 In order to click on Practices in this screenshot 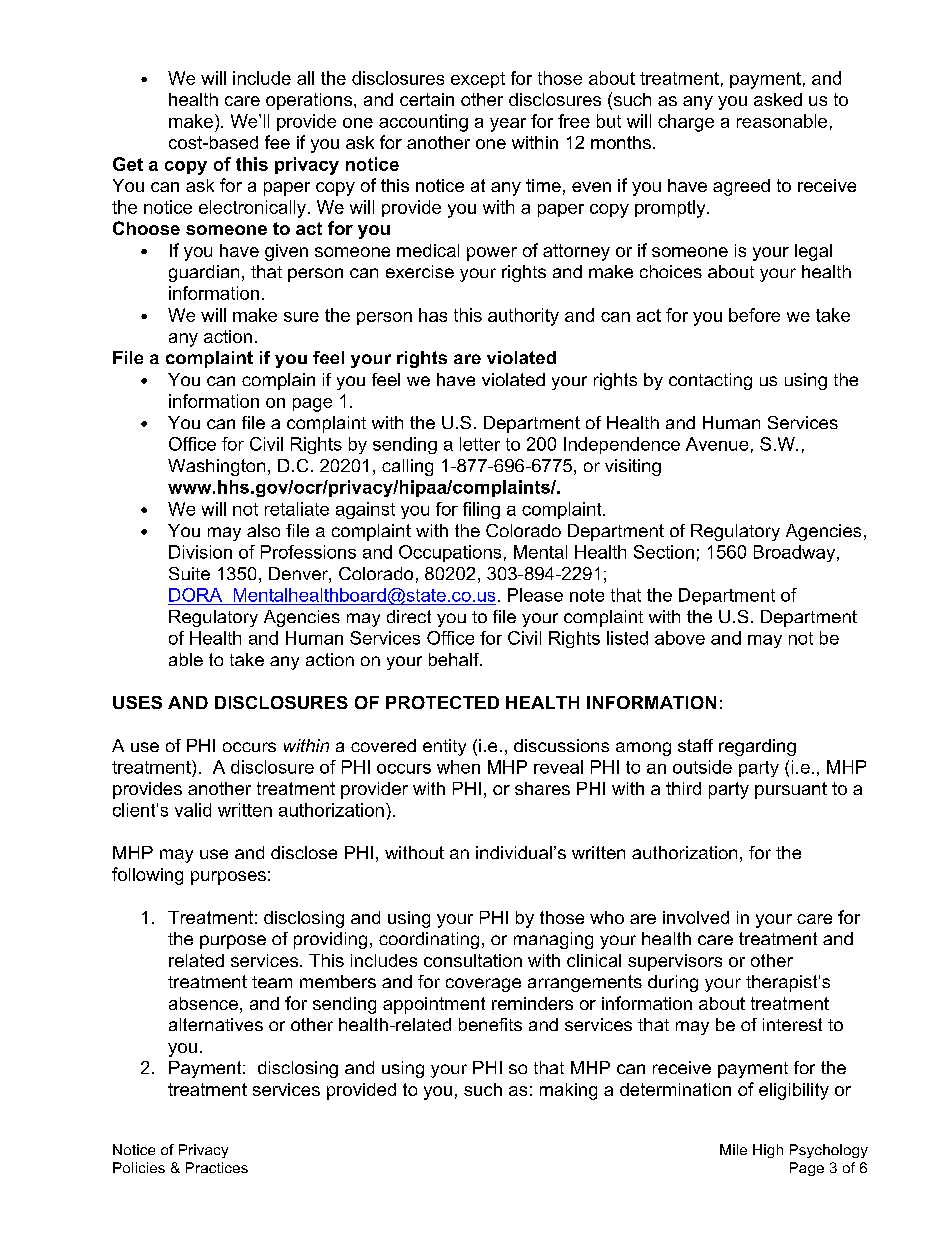, I will do `click(217, 1167)`.
